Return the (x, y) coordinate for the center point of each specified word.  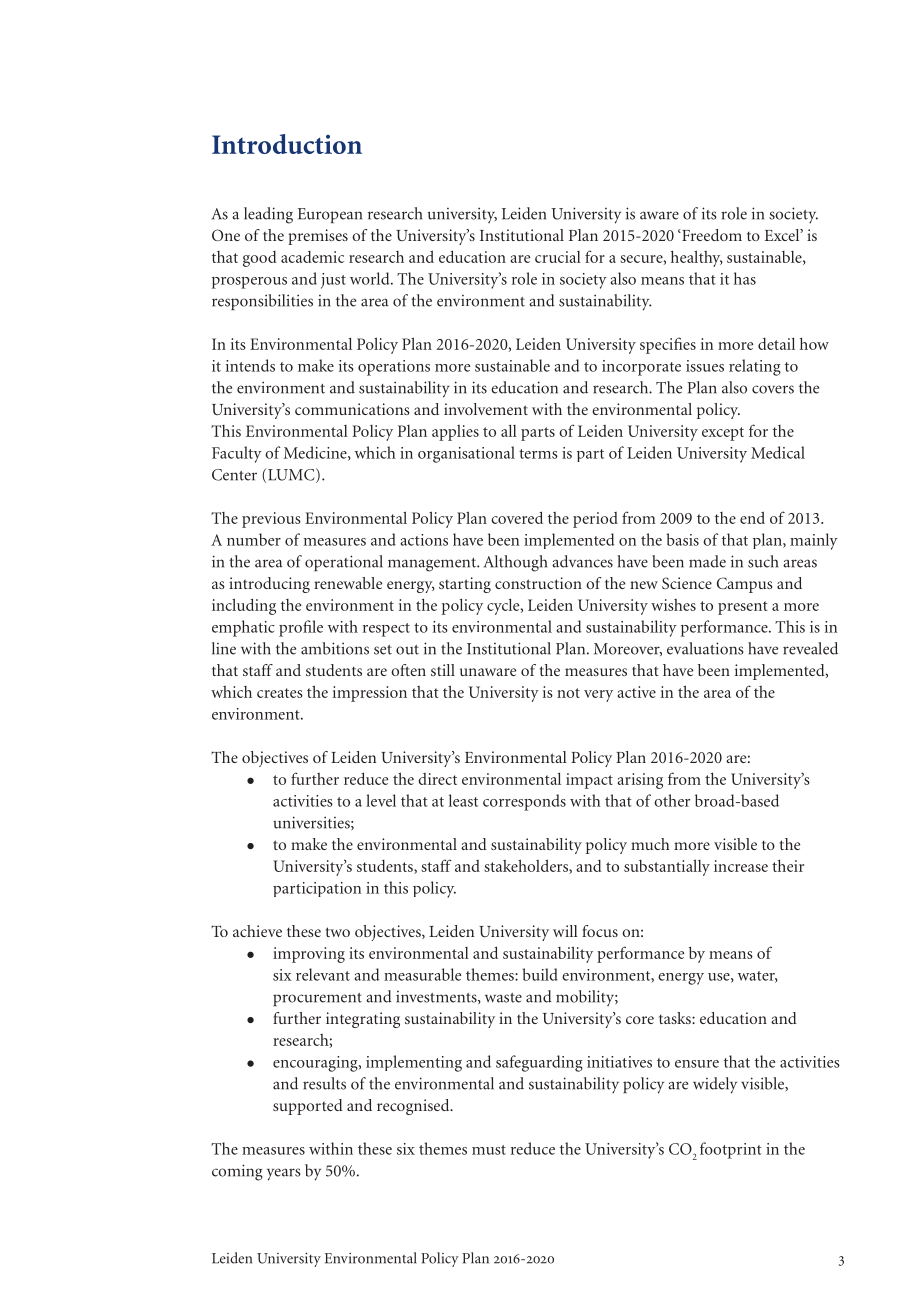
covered (517, 517)
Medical (778, 452)
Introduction (287, 144)
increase (741, 866)
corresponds (524, 802)
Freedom (711, 235)
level (381, 800)
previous (271, 520)
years (284, 1174)
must (489, 1150)
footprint (731, 1150)
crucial (558, 257)
